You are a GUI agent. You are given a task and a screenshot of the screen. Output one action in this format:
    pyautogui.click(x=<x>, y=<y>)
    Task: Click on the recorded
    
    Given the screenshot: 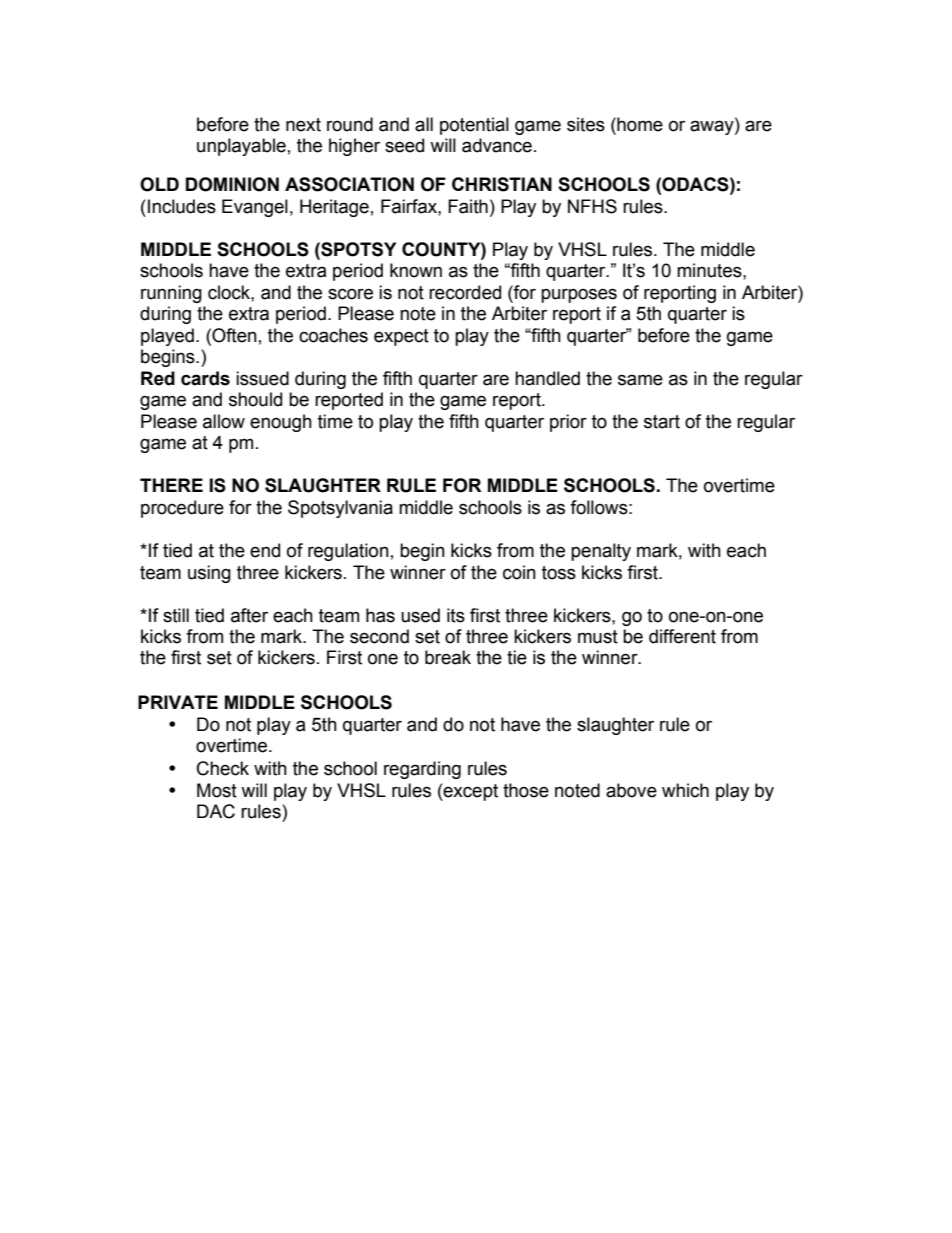 What is the action you would take?
    pyautogui.click(x=465, y=292)
